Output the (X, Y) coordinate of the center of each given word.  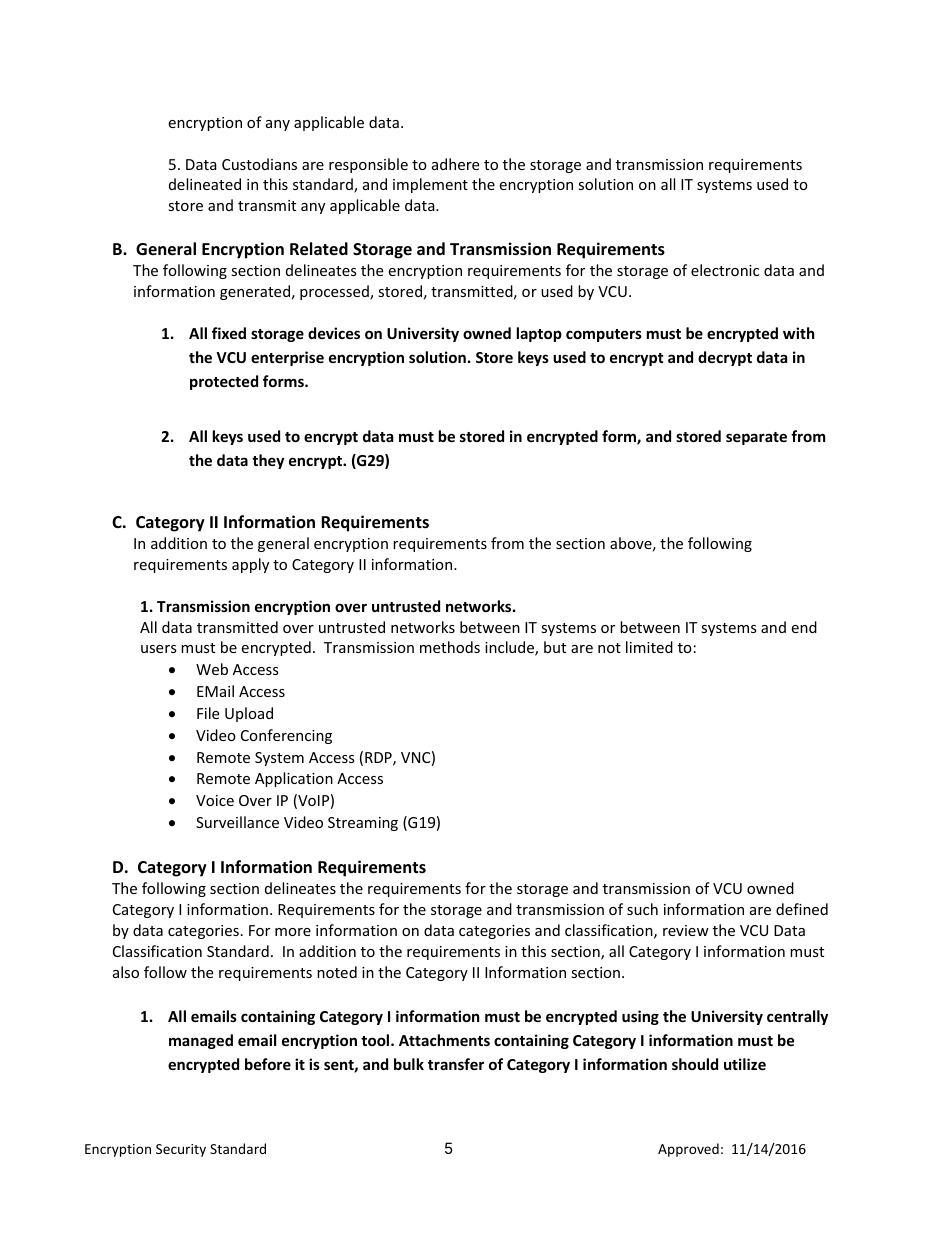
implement (430, 185)
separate (756, 438)
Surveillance (237, 822)
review (686, 930)
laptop (539, 334)
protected (224, 382)
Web (212, 669)
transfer (456, 1064)
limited (649, 647)
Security (181, 1150)
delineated (205, 184)
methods (450, 647)
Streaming (363, 824)
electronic (725, 270)
